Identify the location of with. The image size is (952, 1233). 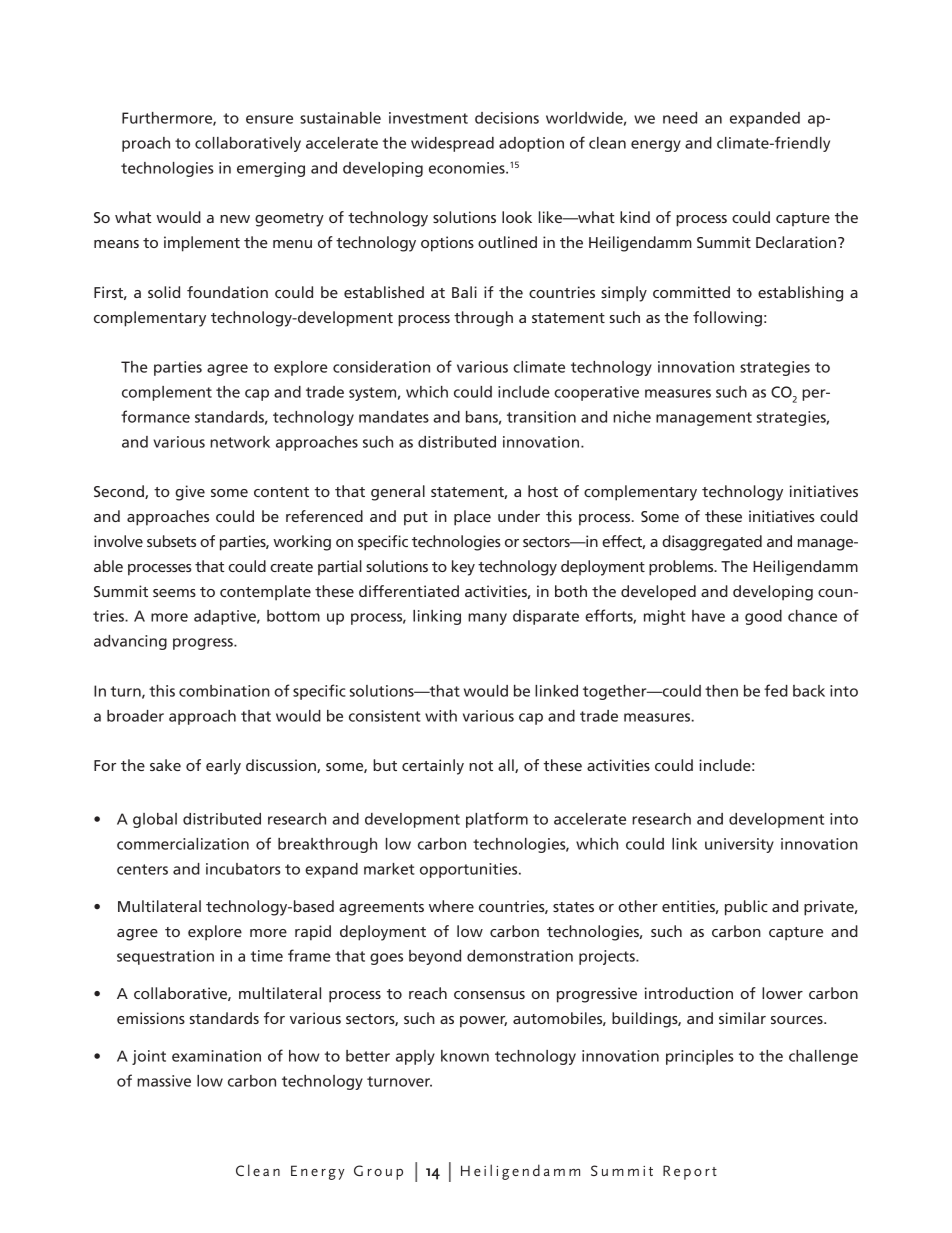
(441, 716).
